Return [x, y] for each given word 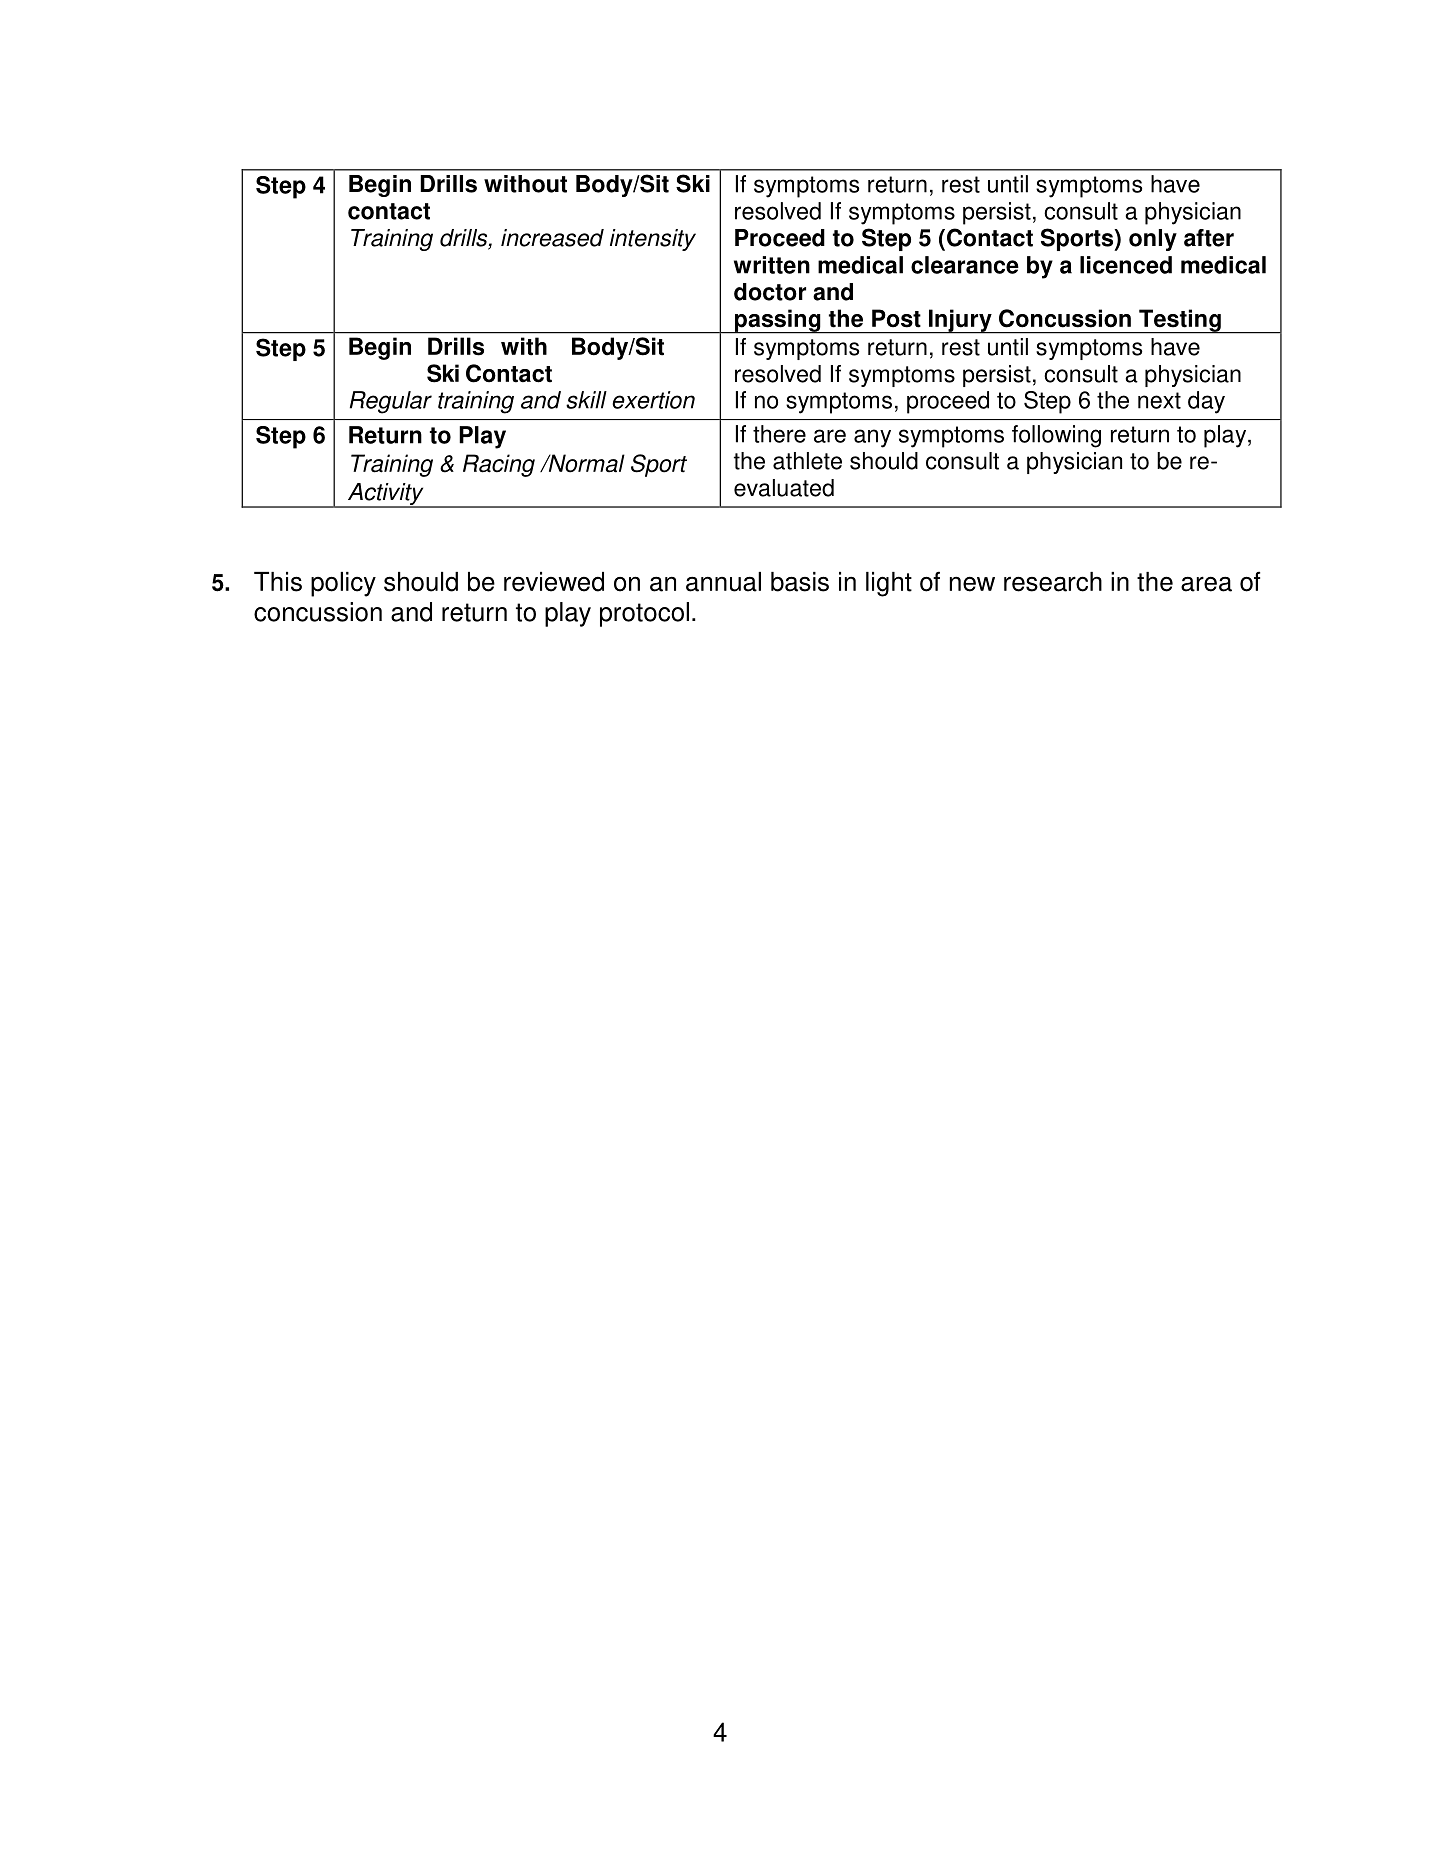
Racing [499, 465]
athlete [807, 461]
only [1153, 240]
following [1056, 436]
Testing [1180, 321]
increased [552, 238]
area [1206, 584]
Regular [391, 402]
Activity [385, 495]
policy [343, 584]
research [1053, 582]
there [779, 434]
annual [723, 582]
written [772, 265]
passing [777, 321]
